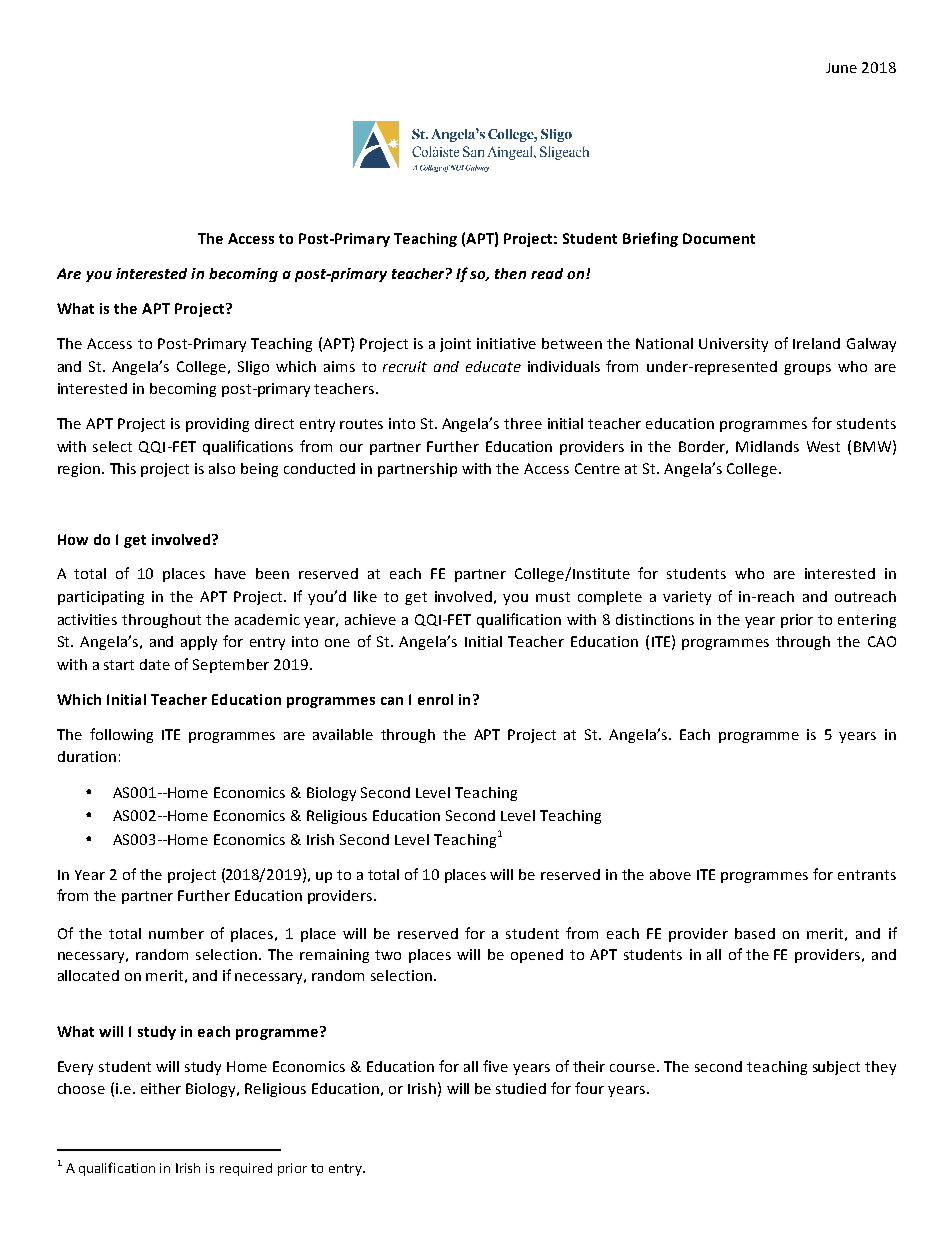 The height and width of the screenshot is (1233, 952). Describe the element at coordinates (121, 735) in the screenshot. I see `following` at that location.
